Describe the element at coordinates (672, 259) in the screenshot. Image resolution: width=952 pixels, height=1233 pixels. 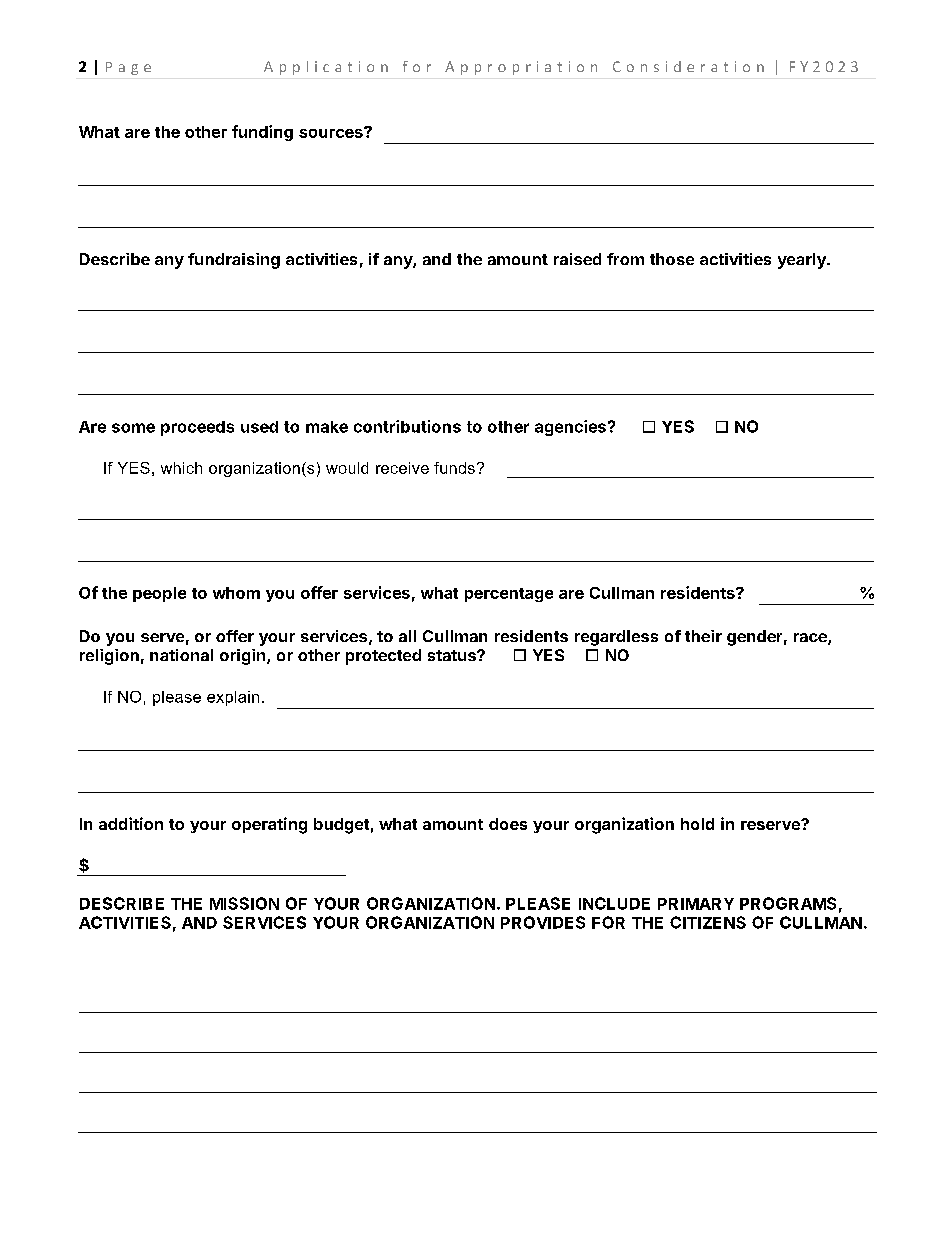
I see `those` at that location.
